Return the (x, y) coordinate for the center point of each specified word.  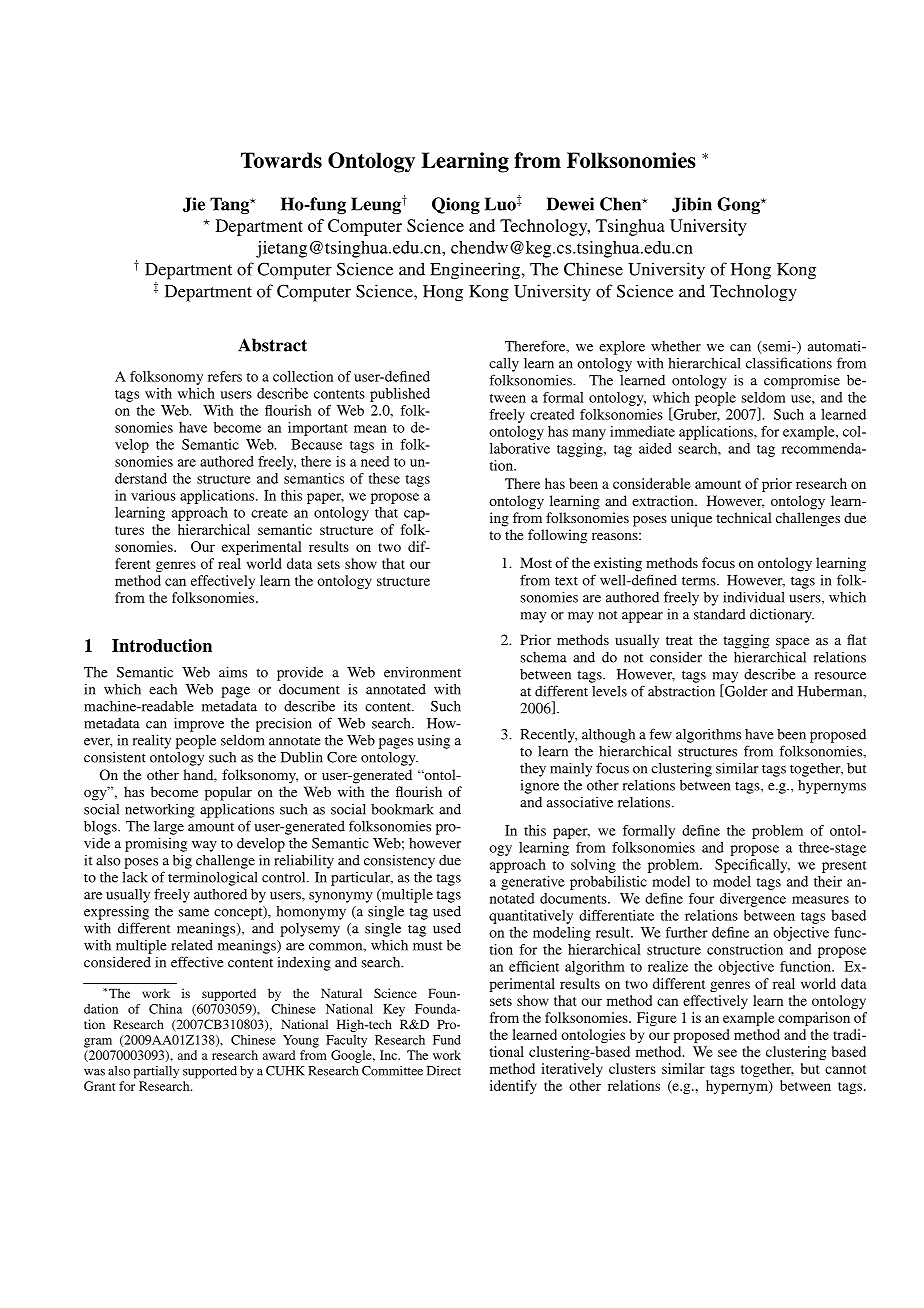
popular (228, 793)
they (533, 770)
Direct (444, 1071)
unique (691, 519)
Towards (281, 160)
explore (622, 348)
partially (156, 1072)
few (660, 734)
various (153, 495)
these (384, 478)
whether (676, 346)
